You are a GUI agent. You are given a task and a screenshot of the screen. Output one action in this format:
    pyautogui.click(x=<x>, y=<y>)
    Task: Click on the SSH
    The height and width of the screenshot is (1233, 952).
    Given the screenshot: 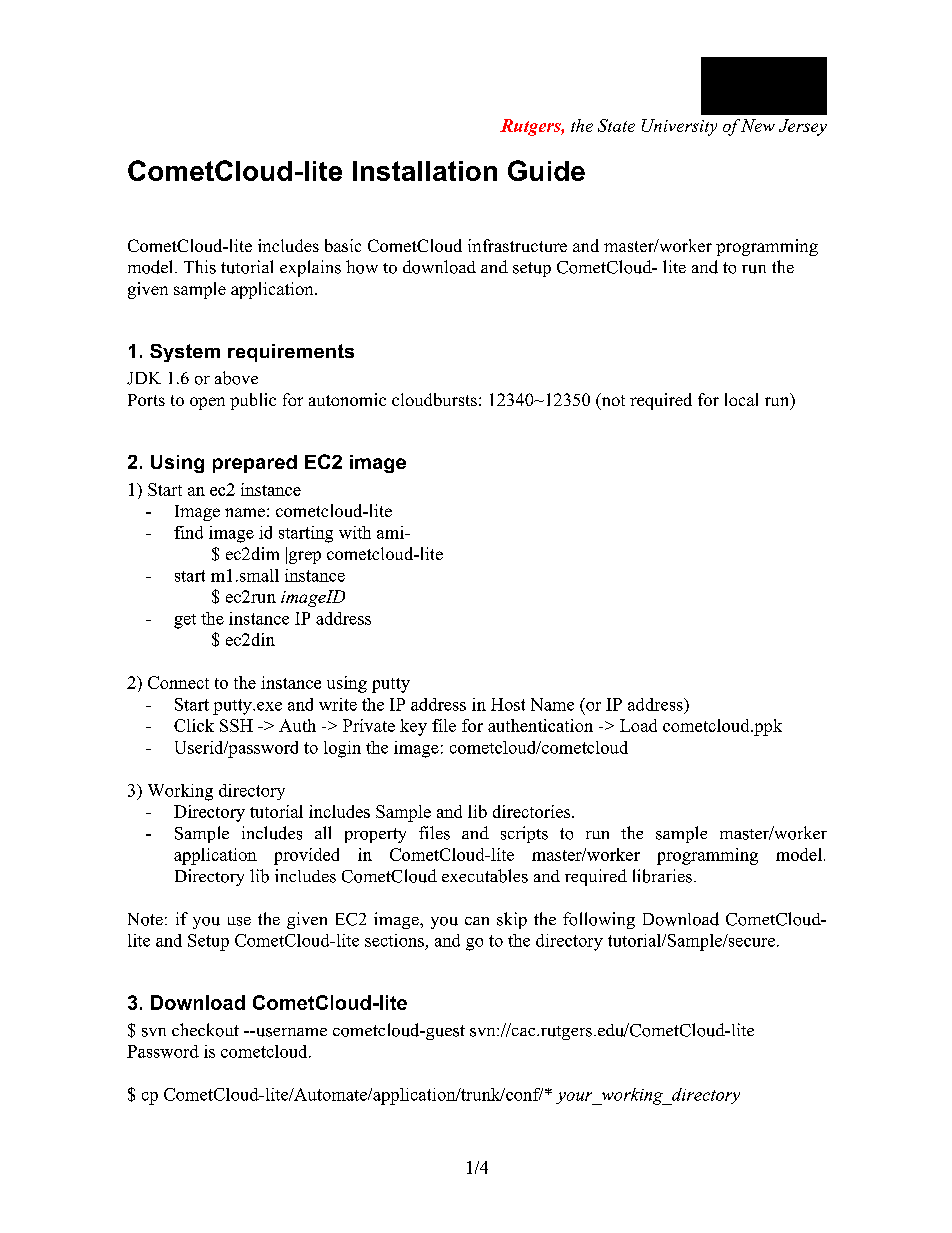 What is the action you would take?
    pyautogui.click(x=236, y=725)
